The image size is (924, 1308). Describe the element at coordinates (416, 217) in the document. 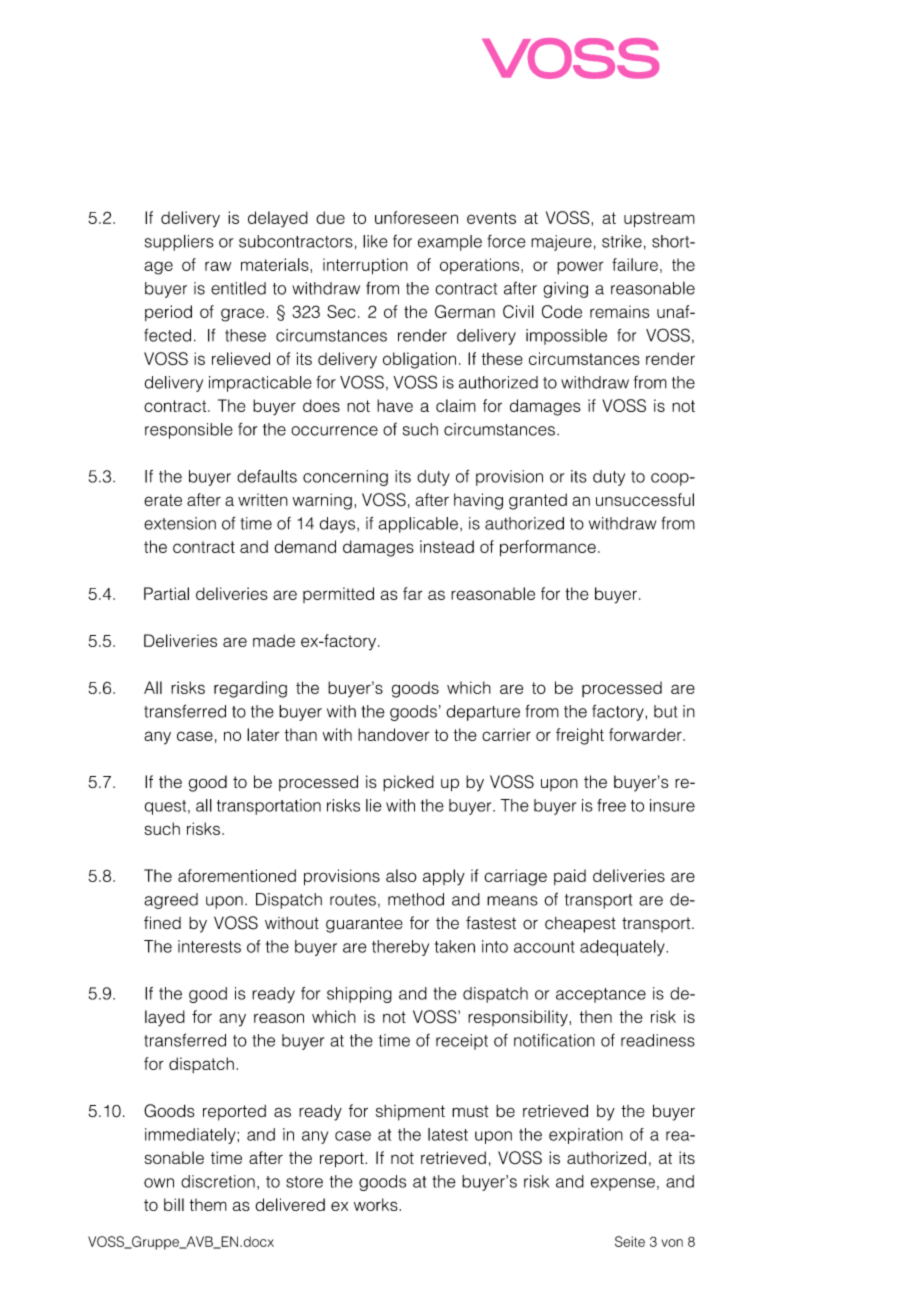

I see `unforeseen` at that location.
